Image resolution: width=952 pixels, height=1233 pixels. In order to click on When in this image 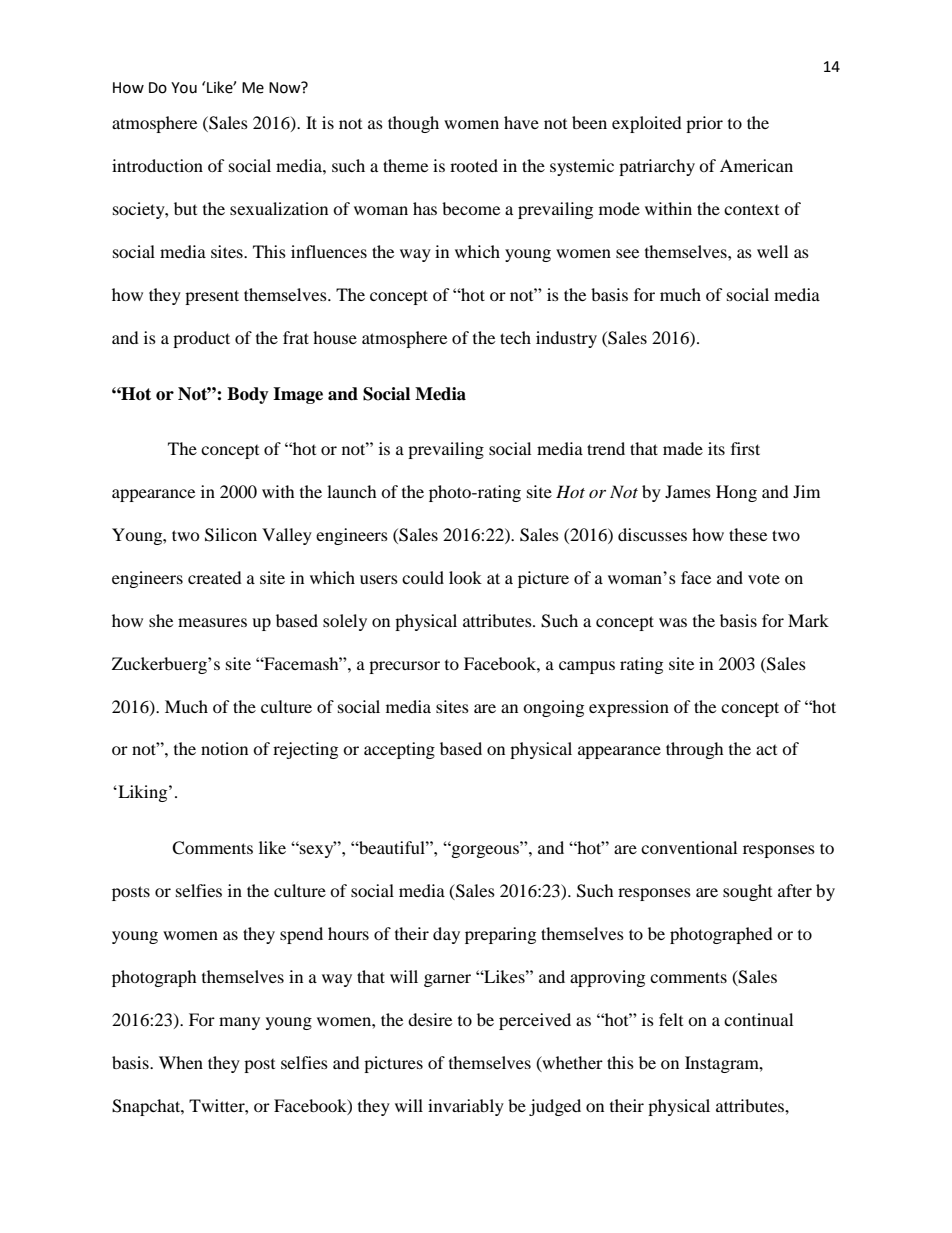, I will do `click(181, 1062)`.
